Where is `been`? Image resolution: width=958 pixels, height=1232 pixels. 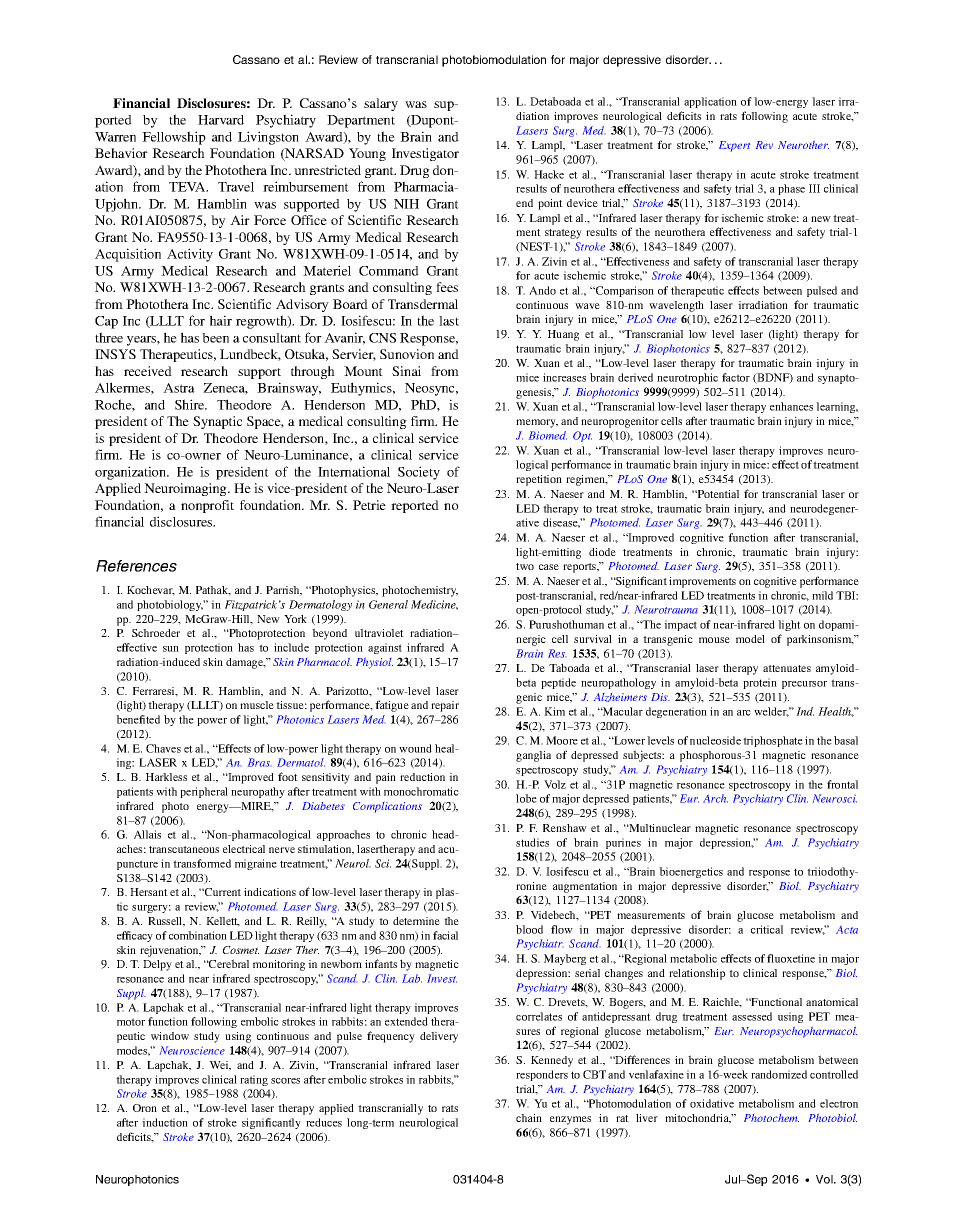 been is located at coordinates (215, 338).
